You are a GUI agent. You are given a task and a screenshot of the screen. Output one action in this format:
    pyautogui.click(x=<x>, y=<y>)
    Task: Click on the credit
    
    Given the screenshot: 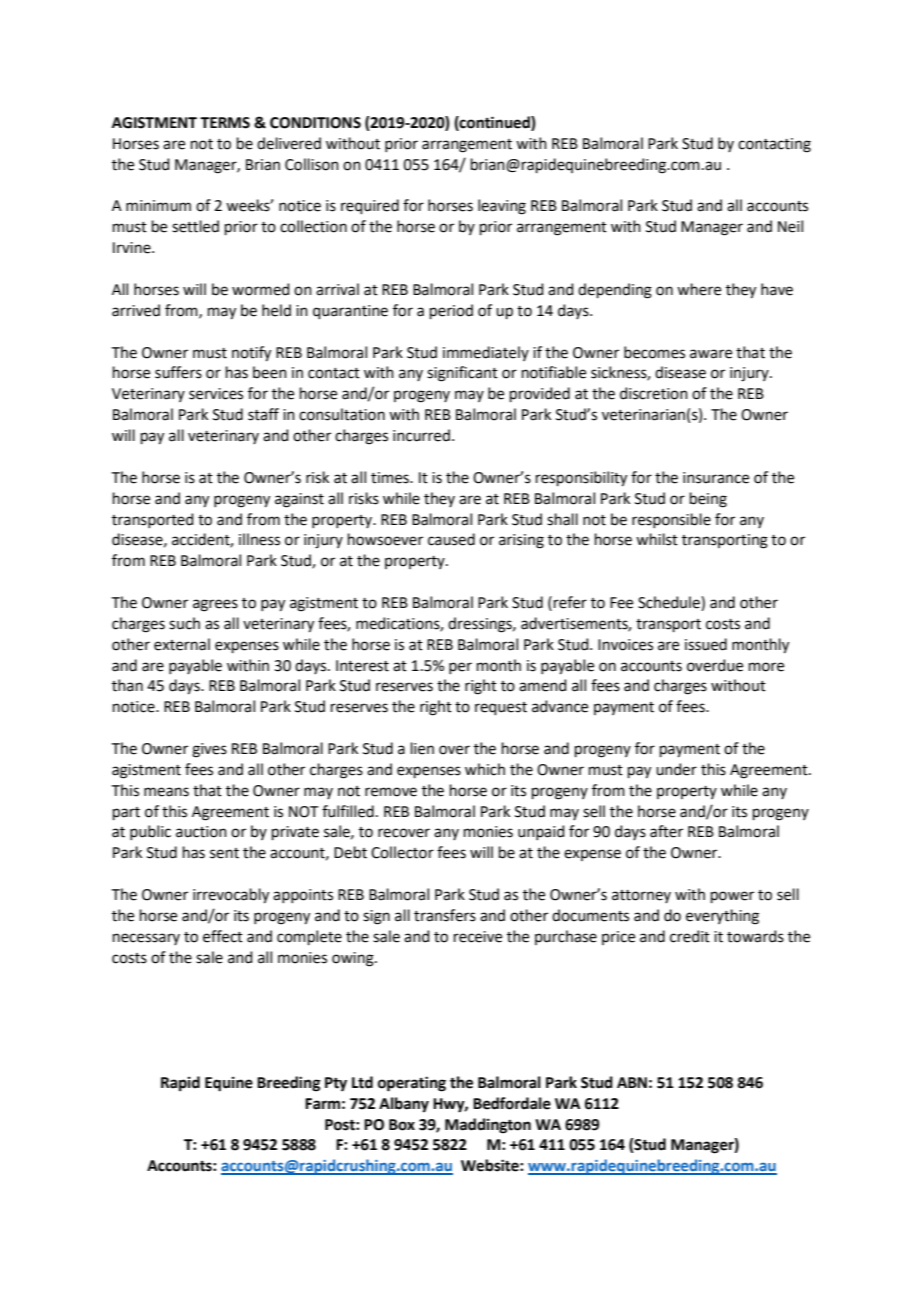 What is the action you would take?
    pyautogui.click(x=690, y=936)
